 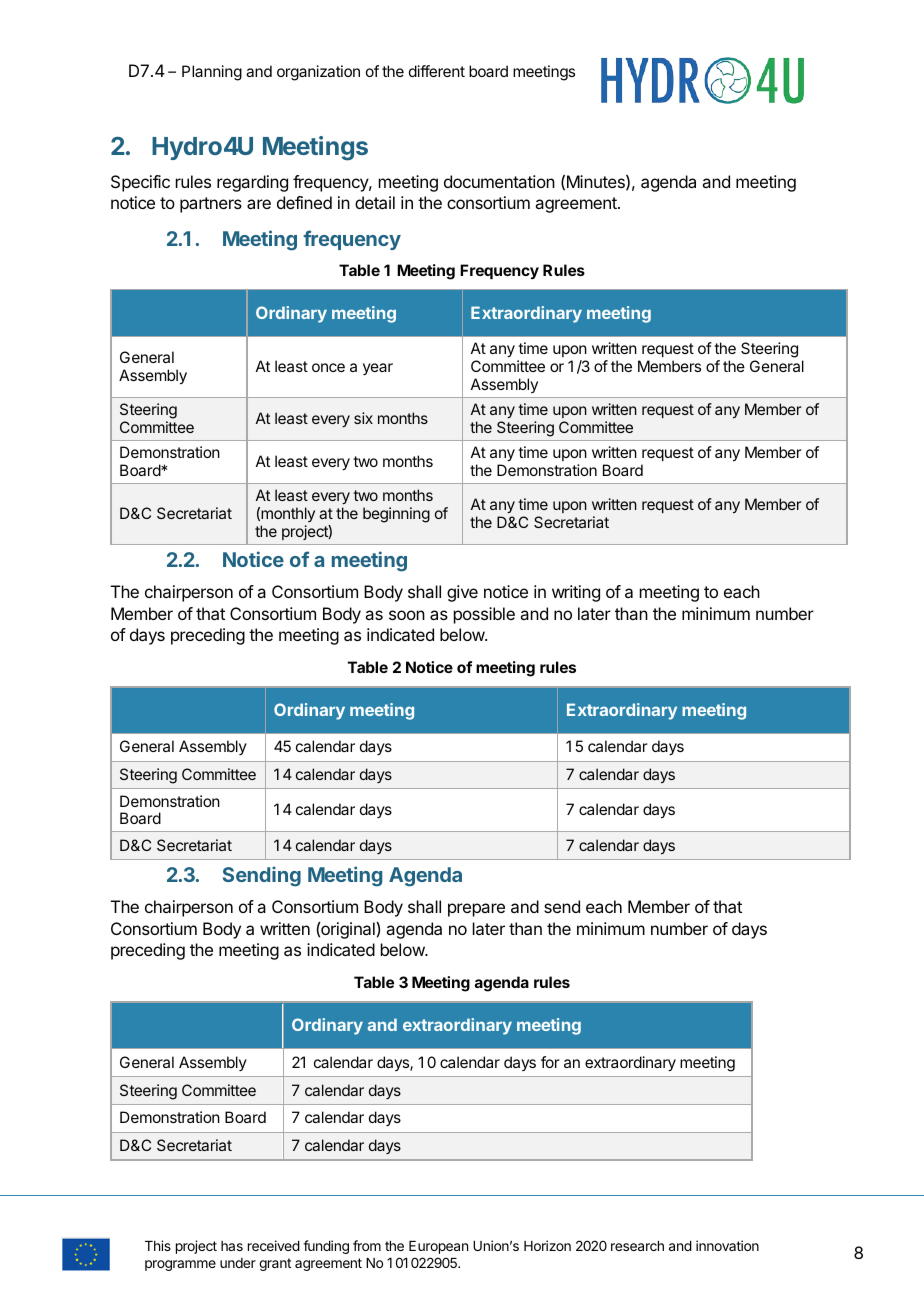 I want to click on give, so click(x=462, y=593).
